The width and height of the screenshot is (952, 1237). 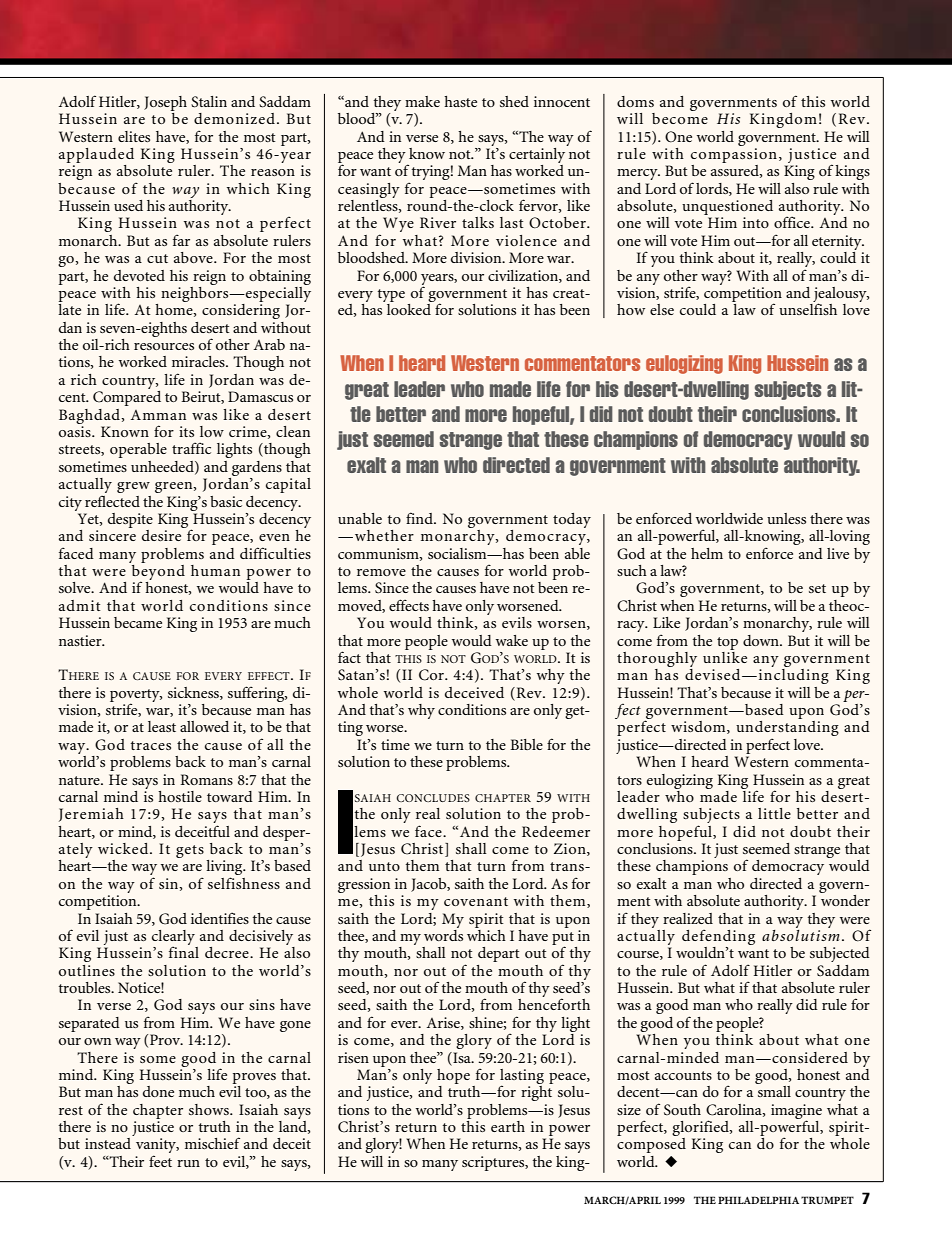 I want to click on elites, so click(x=134, y=136).
